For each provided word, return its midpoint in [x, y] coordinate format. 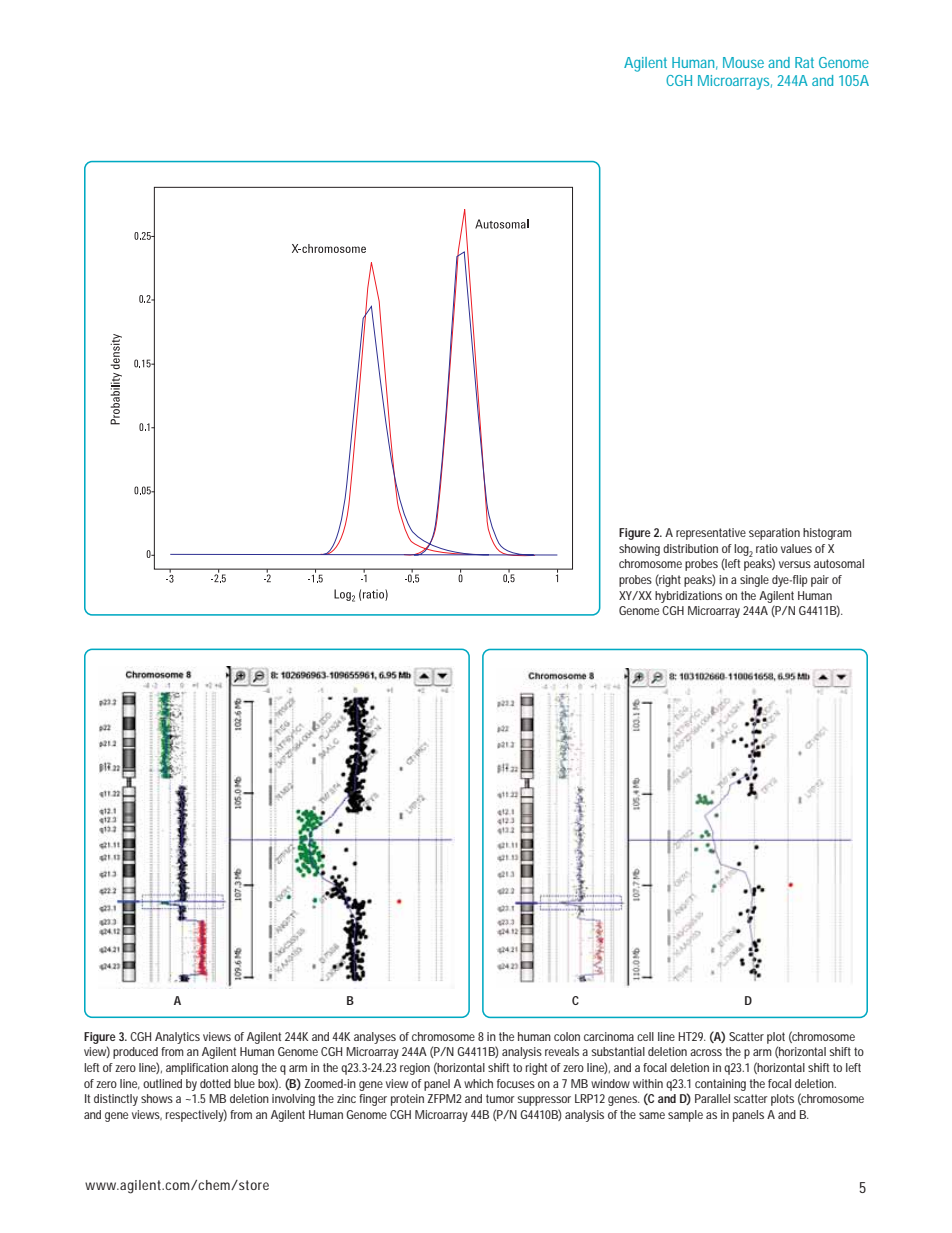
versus [795, 564]
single [754, 581]
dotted [215, 1083]
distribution [690, 548]
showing [639, 550]
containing [720, 1085]
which [478, 1083]
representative [711, 534]
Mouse [743, 62]
